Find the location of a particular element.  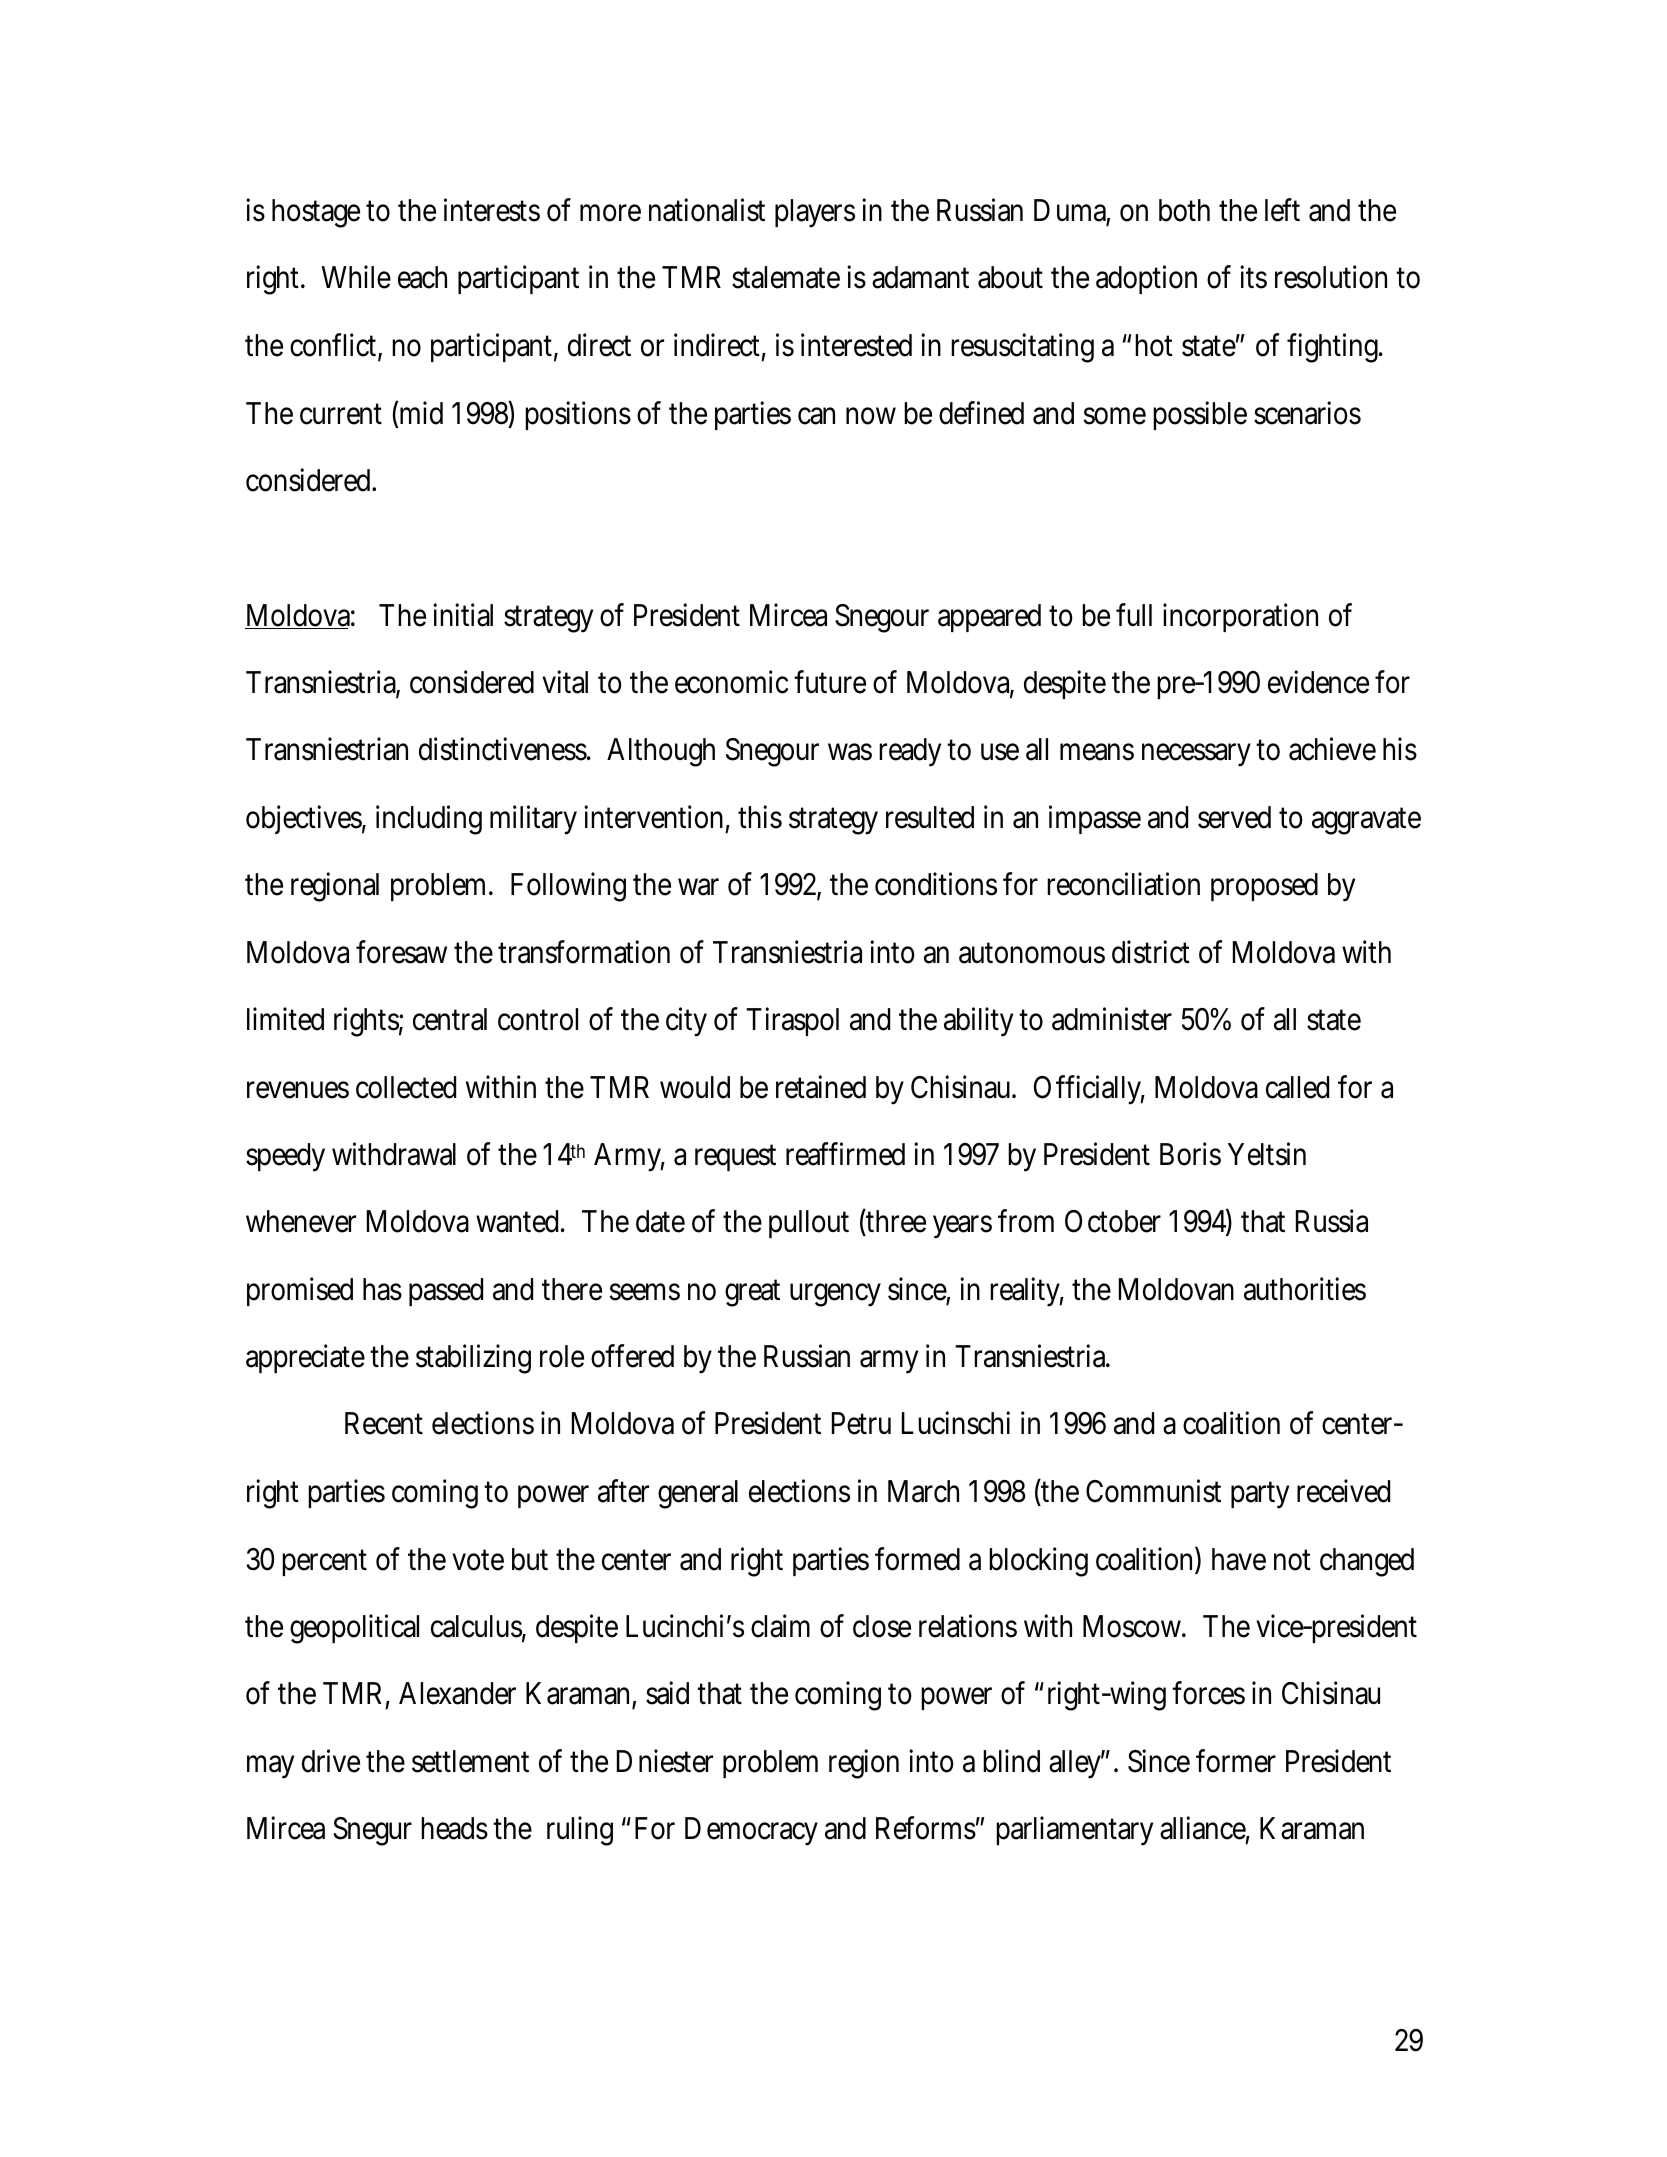

central is located at coordinates (450, 1019).
